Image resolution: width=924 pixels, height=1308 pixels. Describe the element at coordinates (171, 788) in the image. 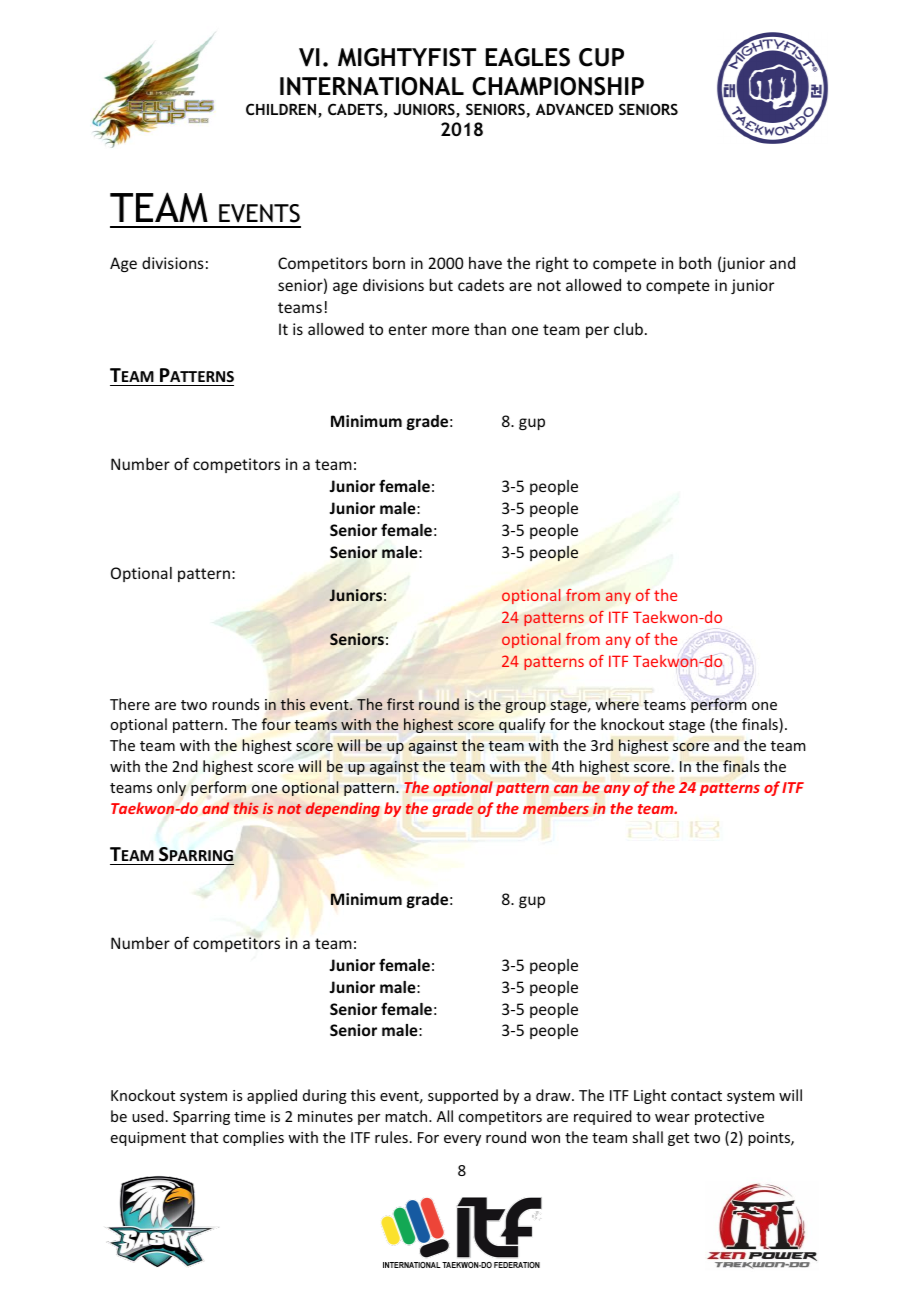

I see `only` at that location.
